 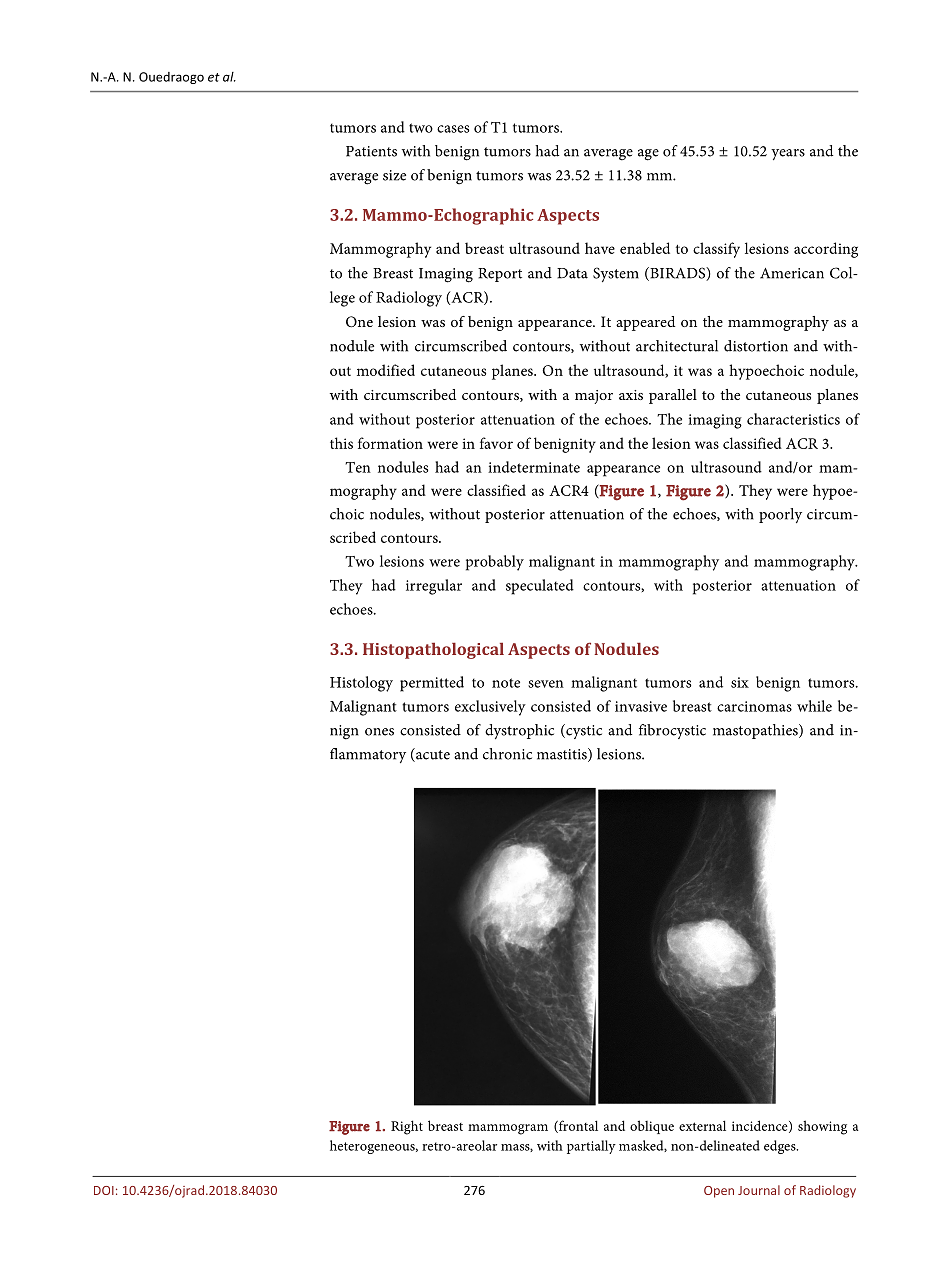 I want to click on poorly, so click(x=780, y=515).
